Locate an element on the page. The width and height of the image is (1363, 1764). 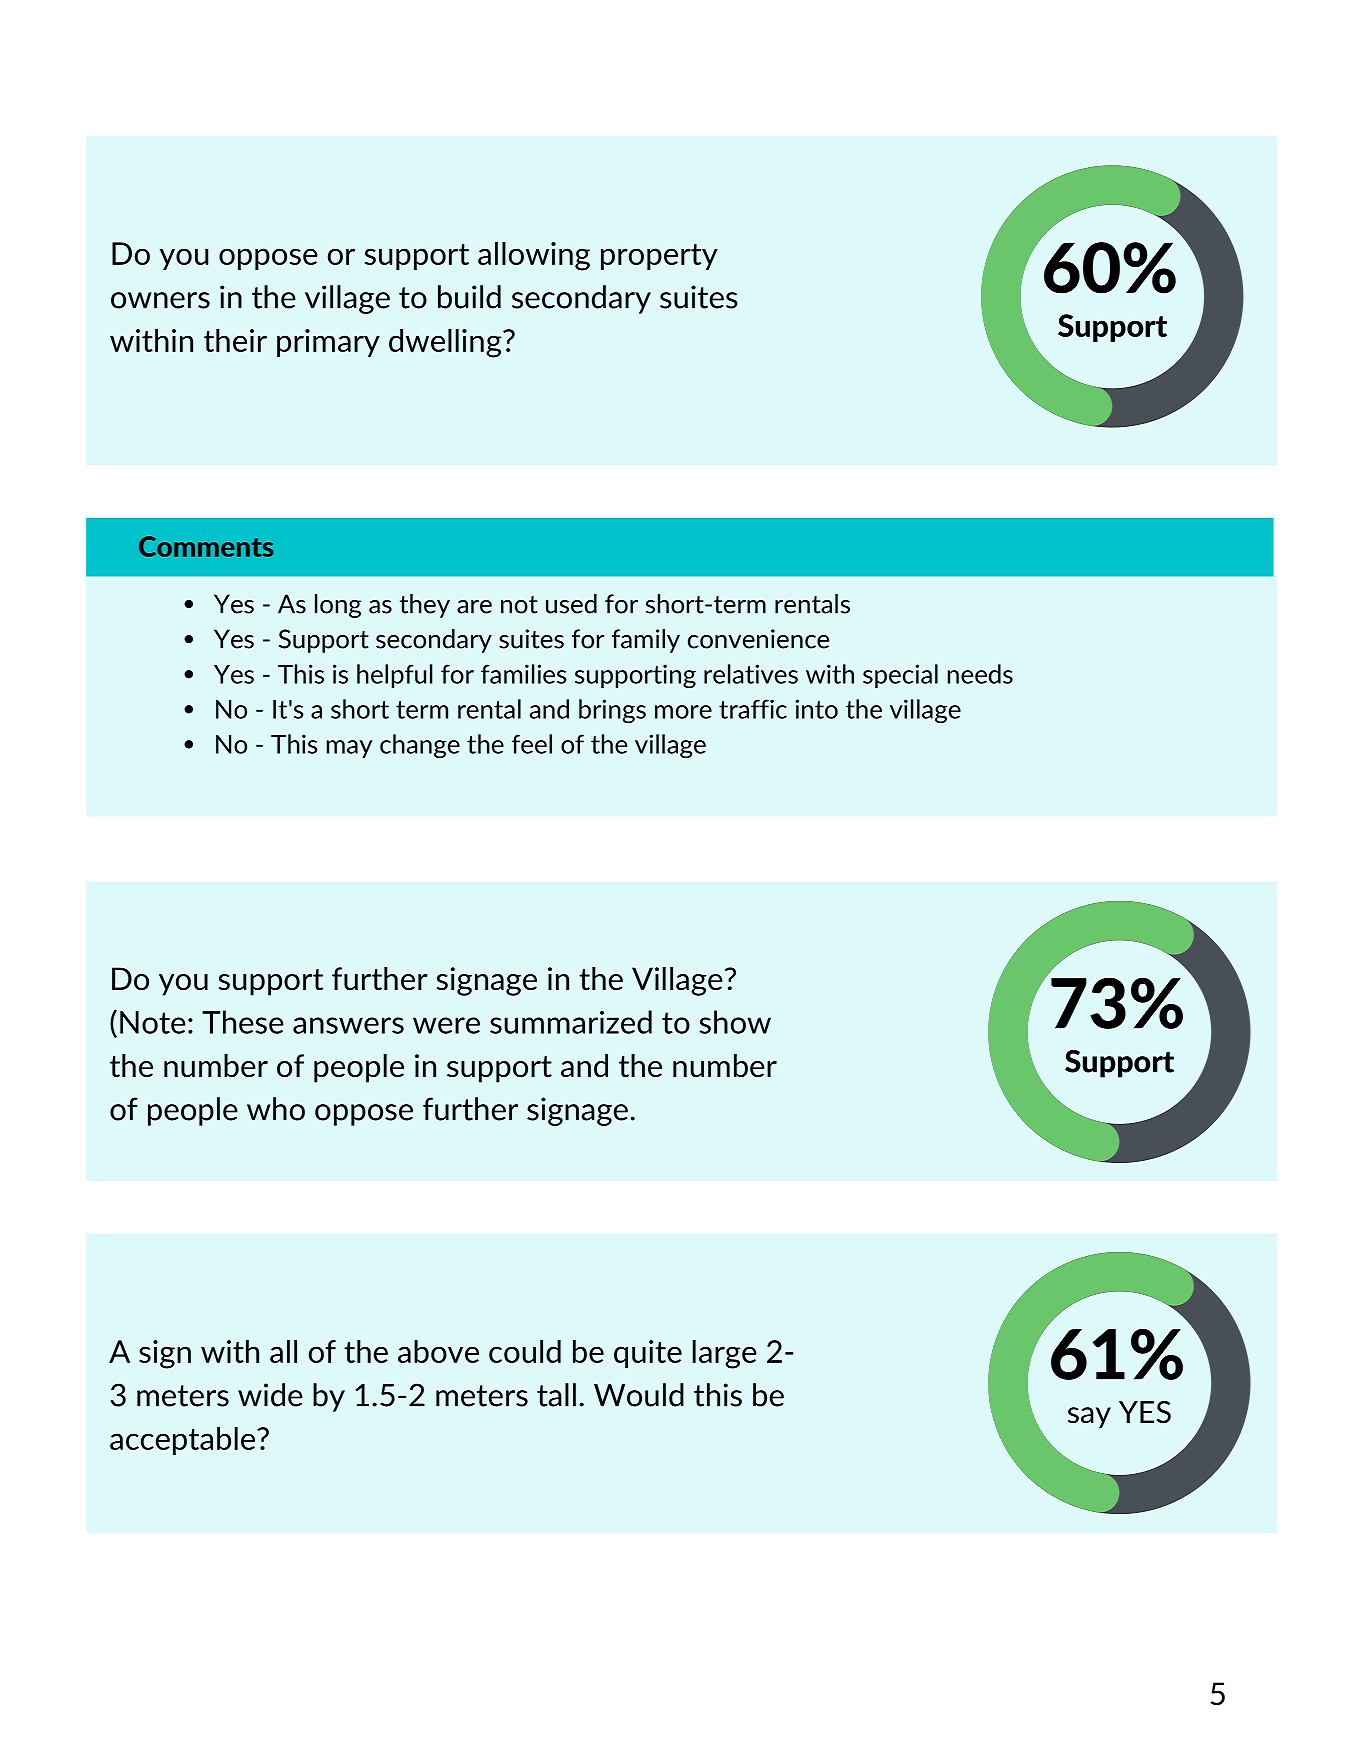
feel is located at coordinates (532, 744).
